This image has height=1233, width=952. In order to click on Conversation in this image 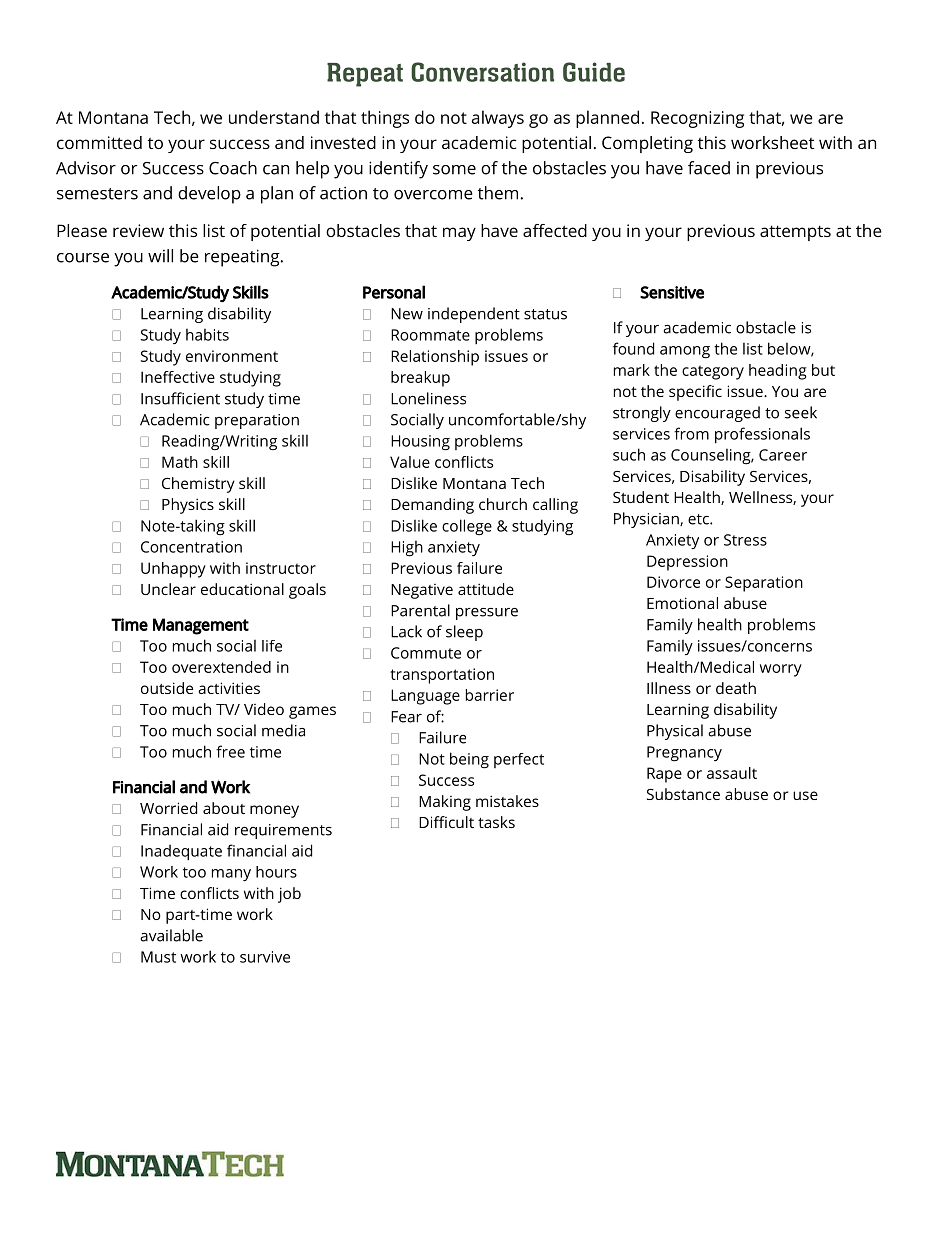, I will do `click(482, 72)`.
